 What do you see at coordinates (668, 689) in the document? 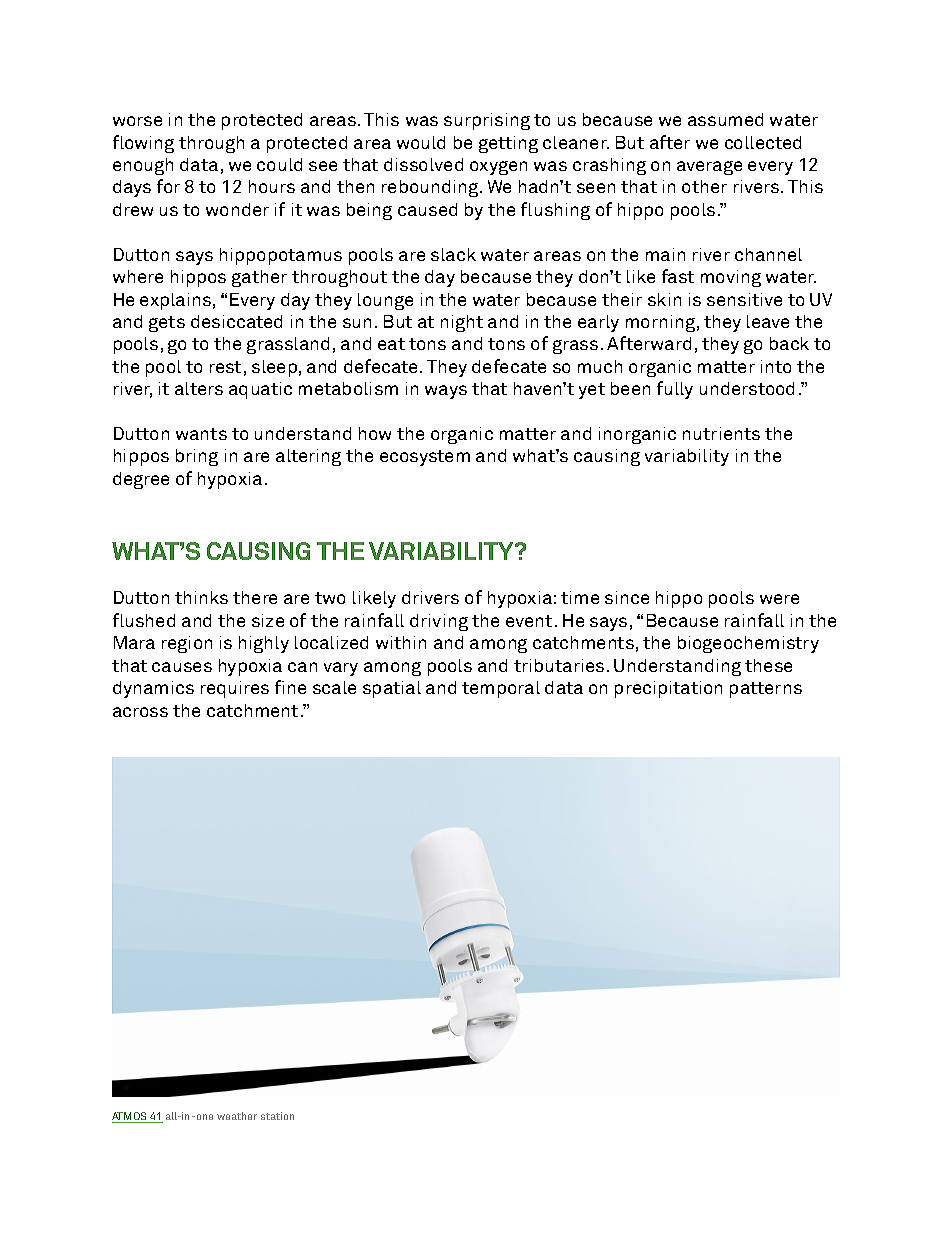
I see `precipitation` at bounding box center [668, 689].
